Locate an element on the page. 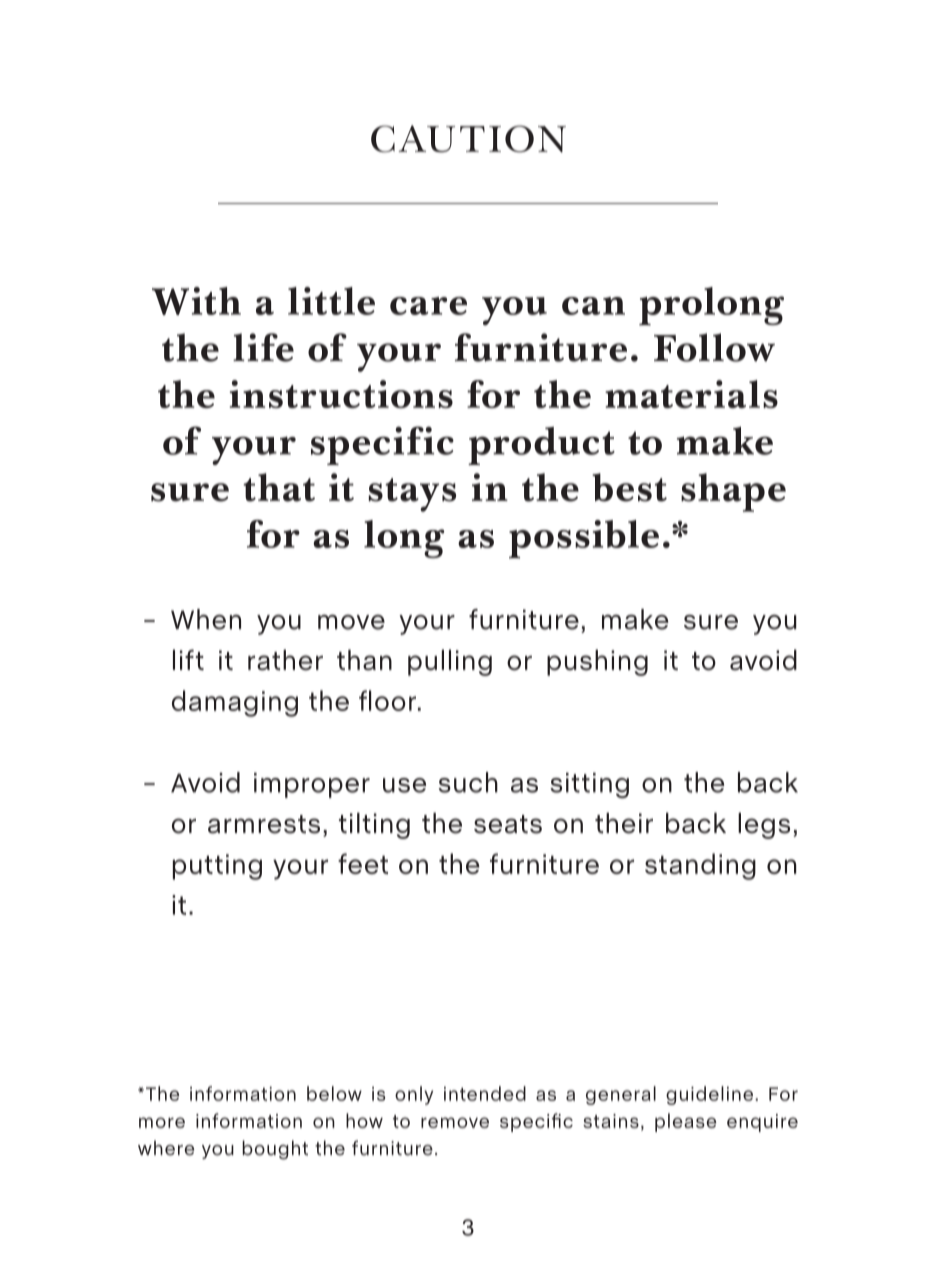  putting is located at coordinates (217, 867).
